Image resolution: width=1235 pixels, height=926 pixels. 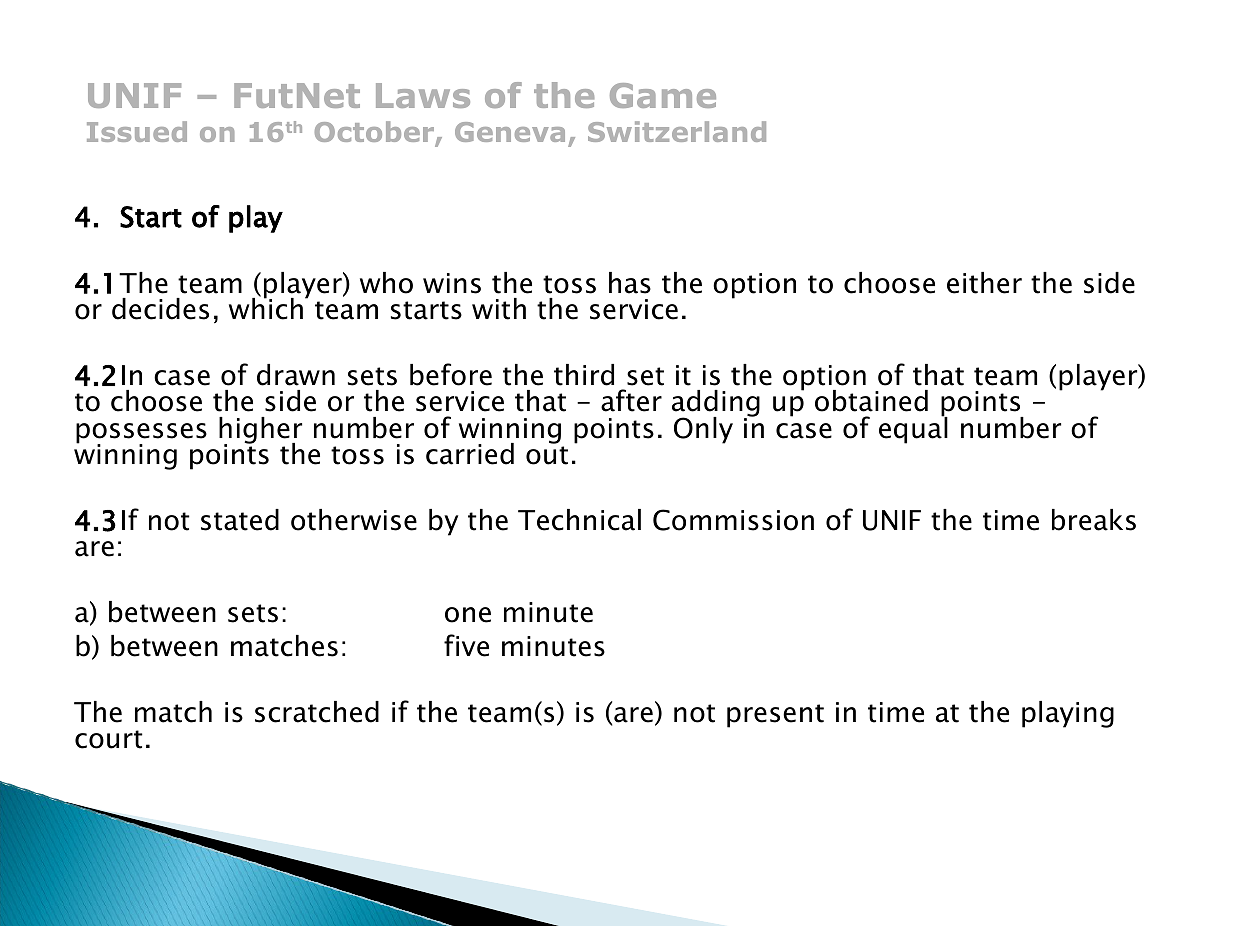 What do you see at coordinates (499, 309) in the document?
I see `with` at bounding box center [499, 309].
